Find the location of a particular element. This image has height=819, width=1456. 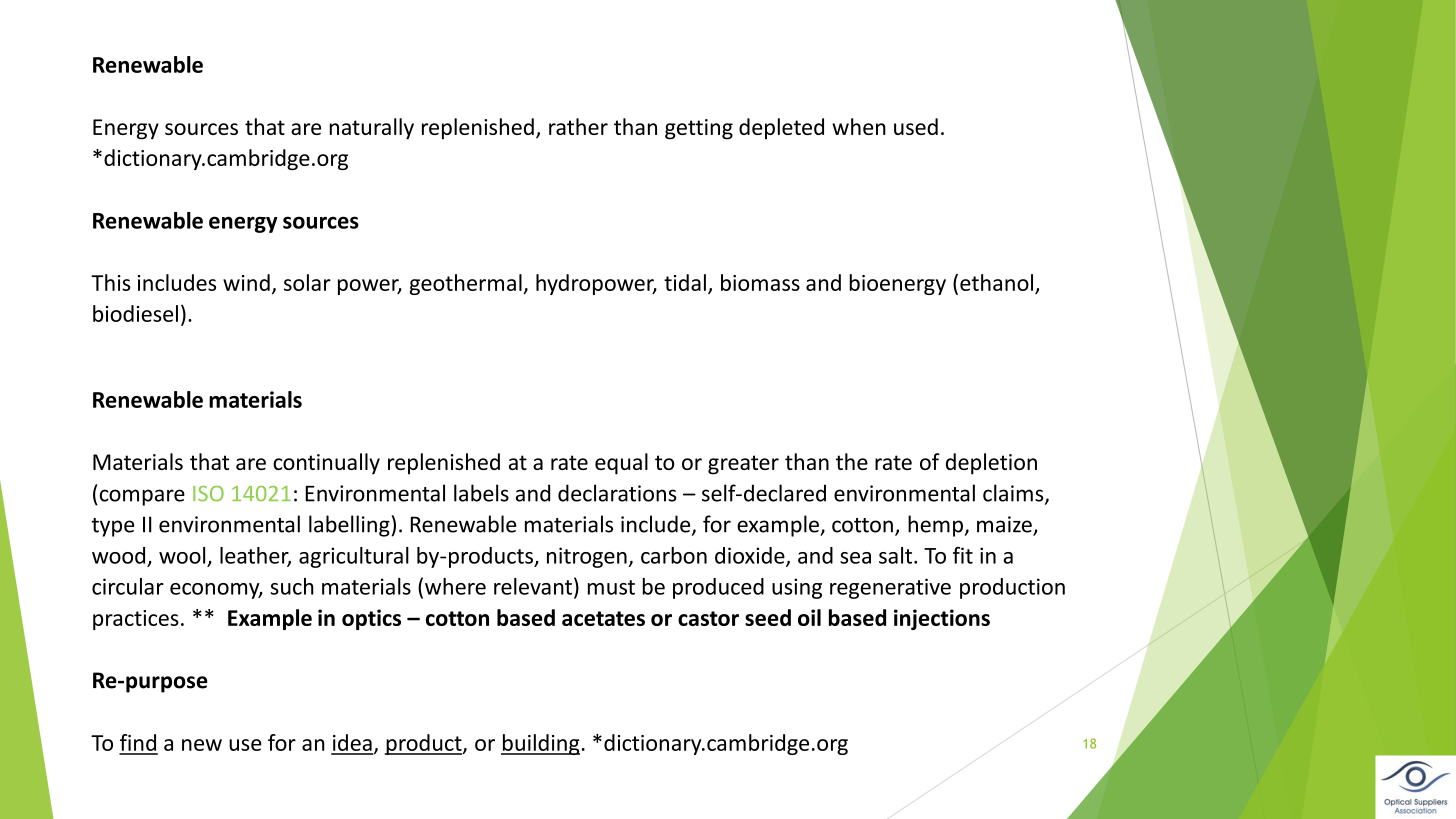

naturally is located at coordinates (371, 129).
